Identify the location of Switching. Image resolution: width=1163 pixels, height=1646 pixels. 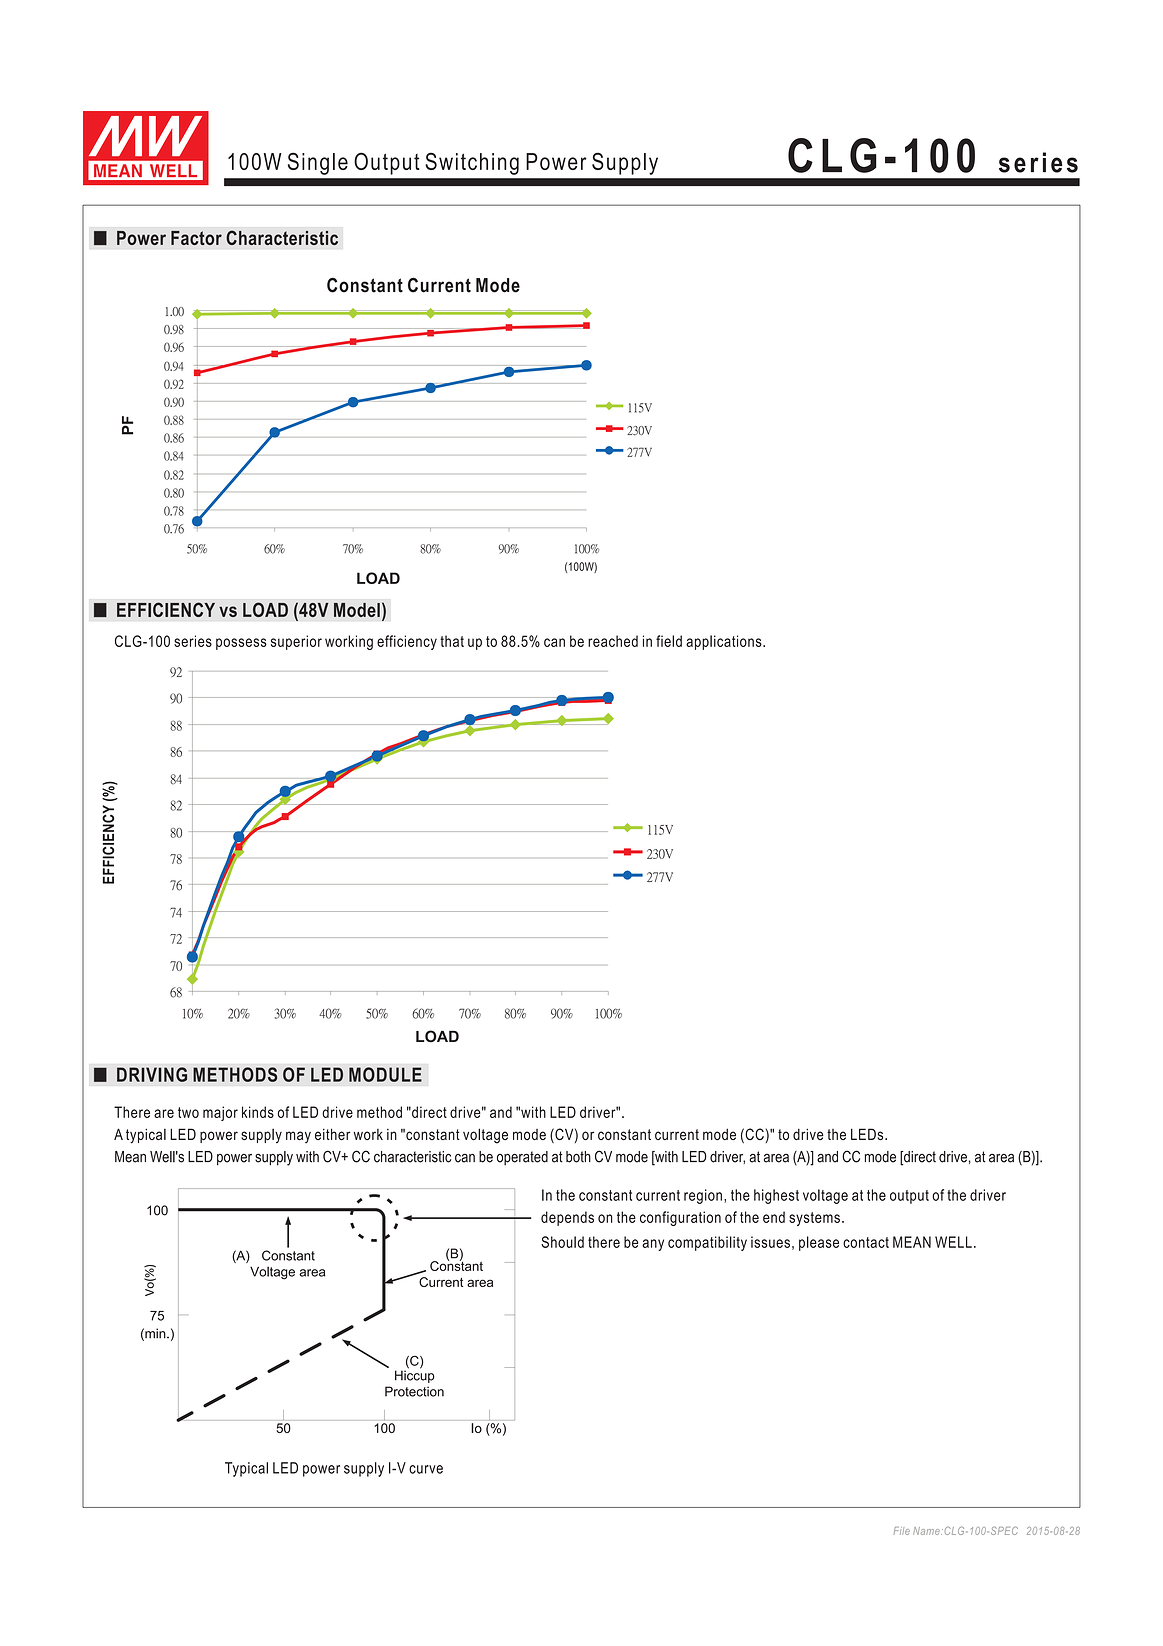
(472, 163).
